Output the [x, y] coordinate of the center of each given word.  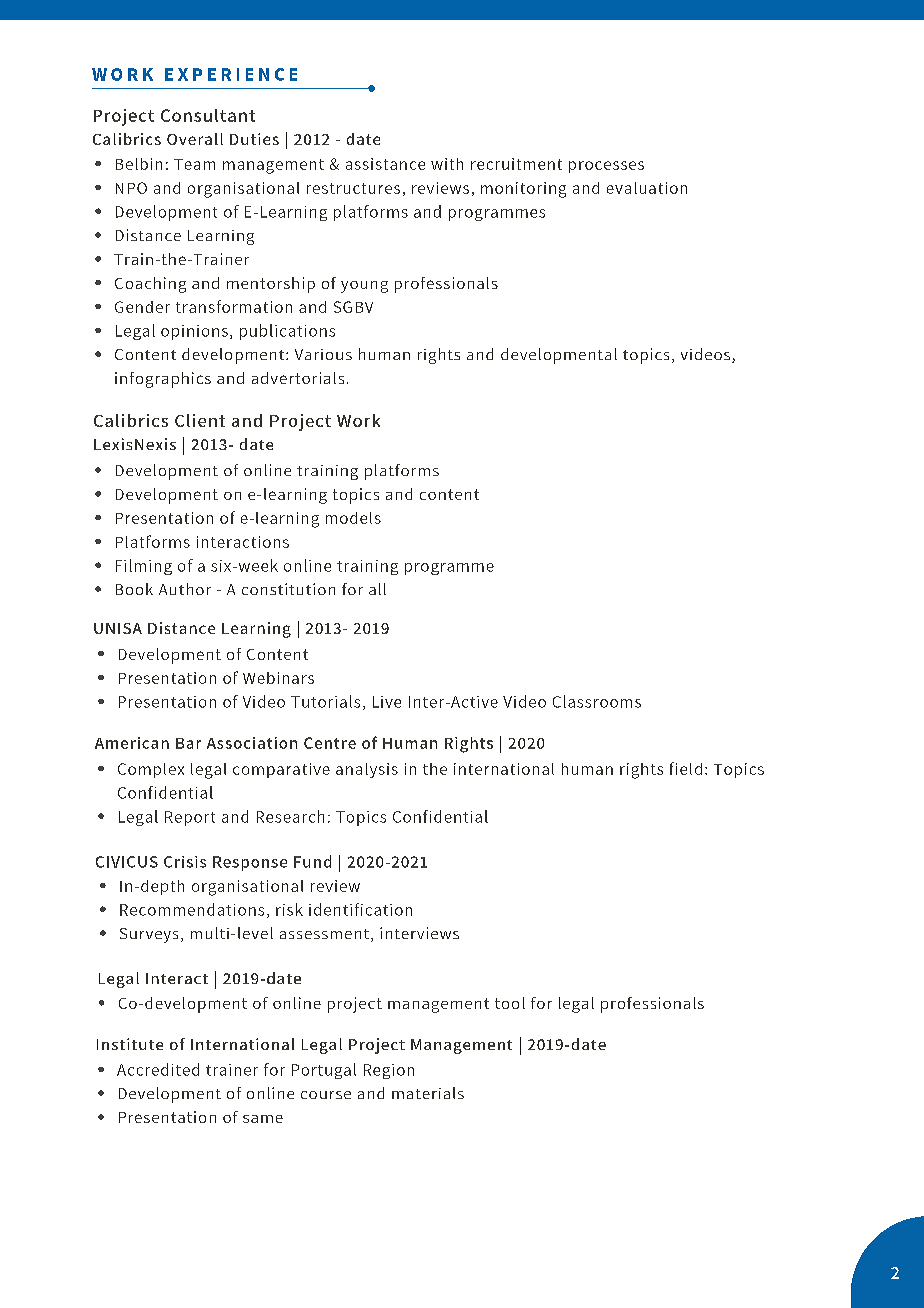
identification [360, 909]
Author [185, 589]
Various [323, 354]
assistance [385, 164]
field [686, 768]
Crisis [185, 862]
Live [387, 702]
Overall [195, 139]
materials [428, 1093]
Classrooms [597, 701]
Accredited [158, 1069]
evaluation [647, 188]
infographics [163, 380]
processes [606, 167]
